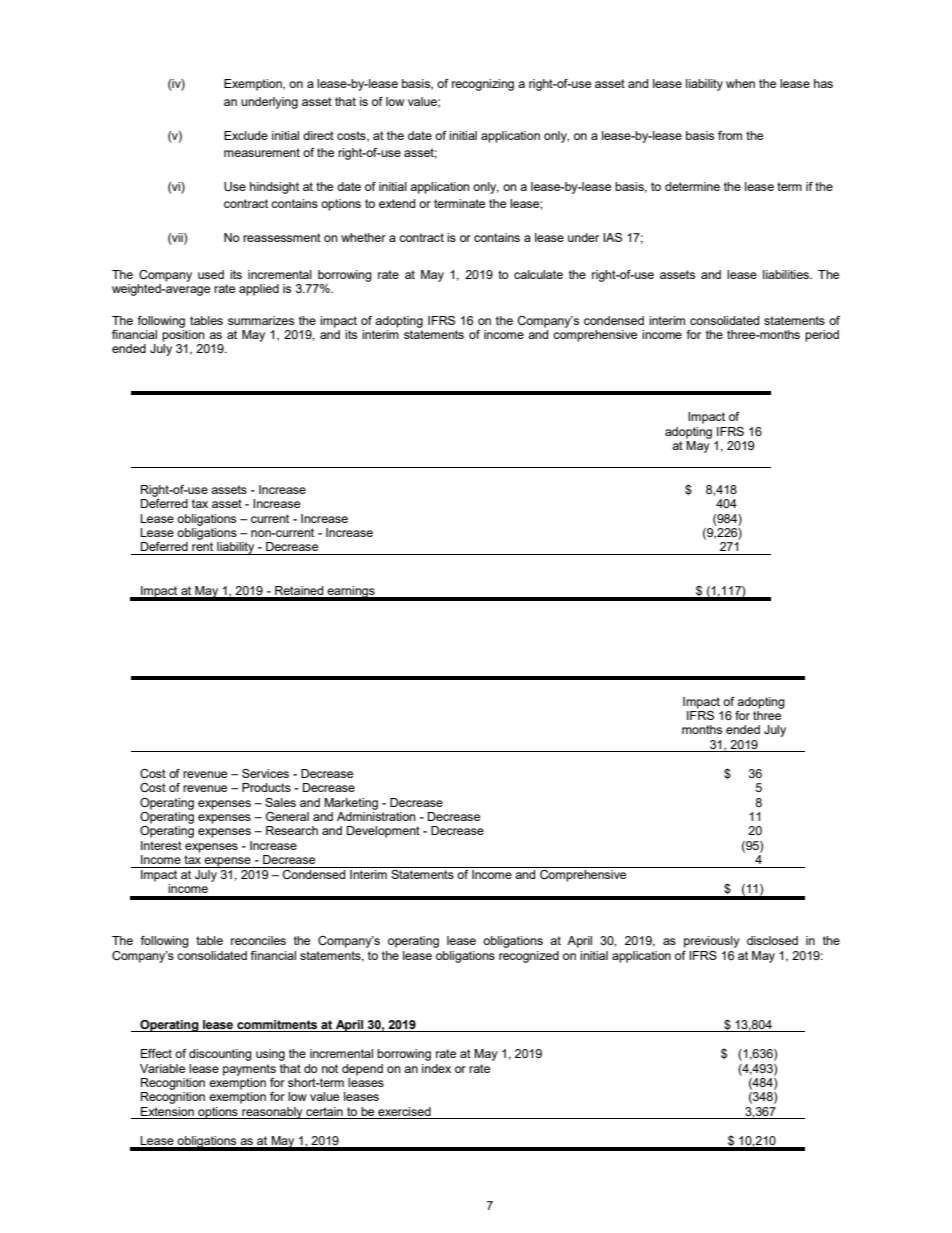 The height and width of the screenshot is (1233, 952). What do you see at coordinates (730, 135) in the screenshot?
I see `from` at bounding box center [730, 135].
